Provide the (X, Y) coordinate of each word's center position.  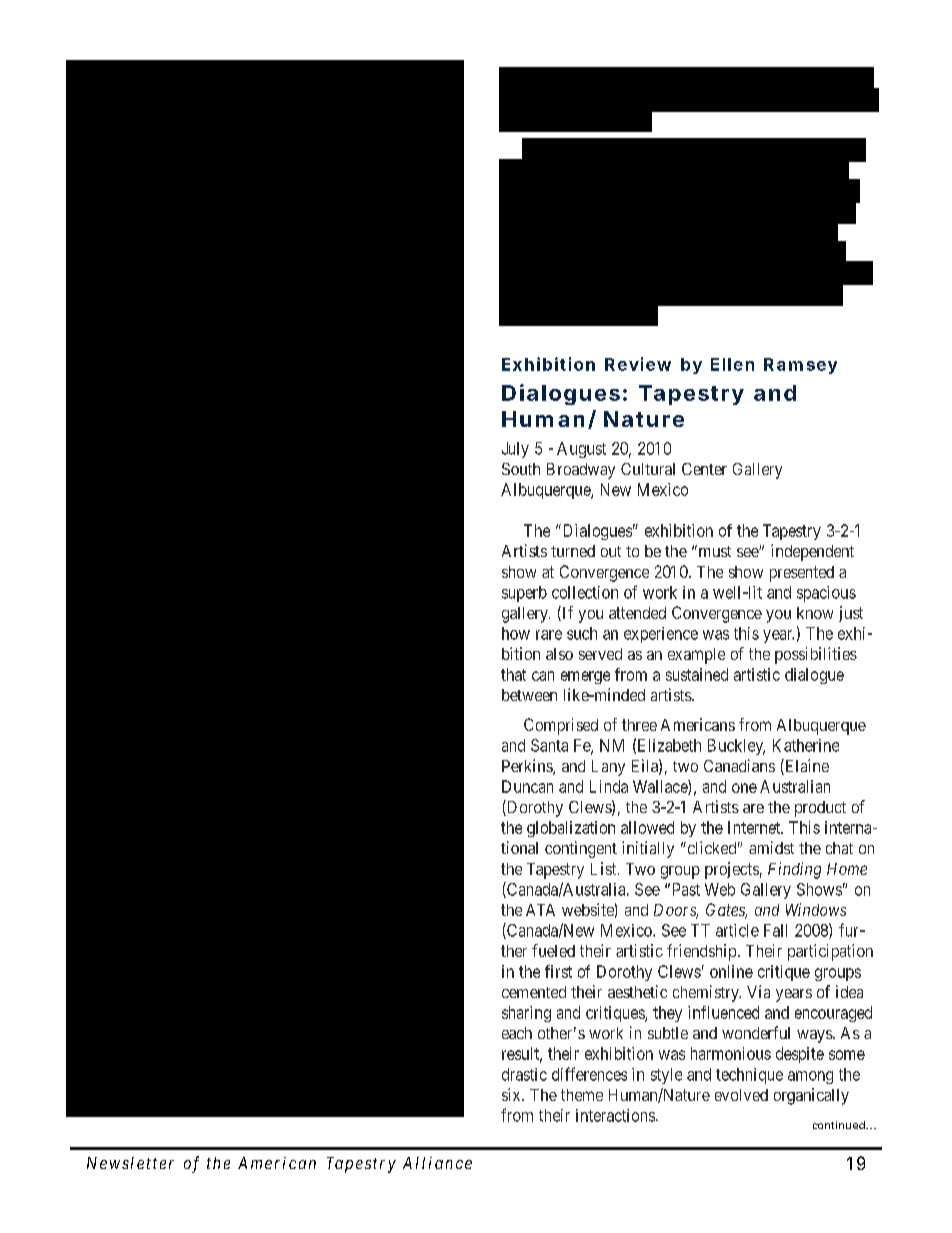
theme (582, 1095)
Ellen (732, 364)
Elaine (806, 767)
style (666, 1076)
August (581, 450)
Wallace (661, 787)
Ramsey (800, 366)
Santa (549, 745)
